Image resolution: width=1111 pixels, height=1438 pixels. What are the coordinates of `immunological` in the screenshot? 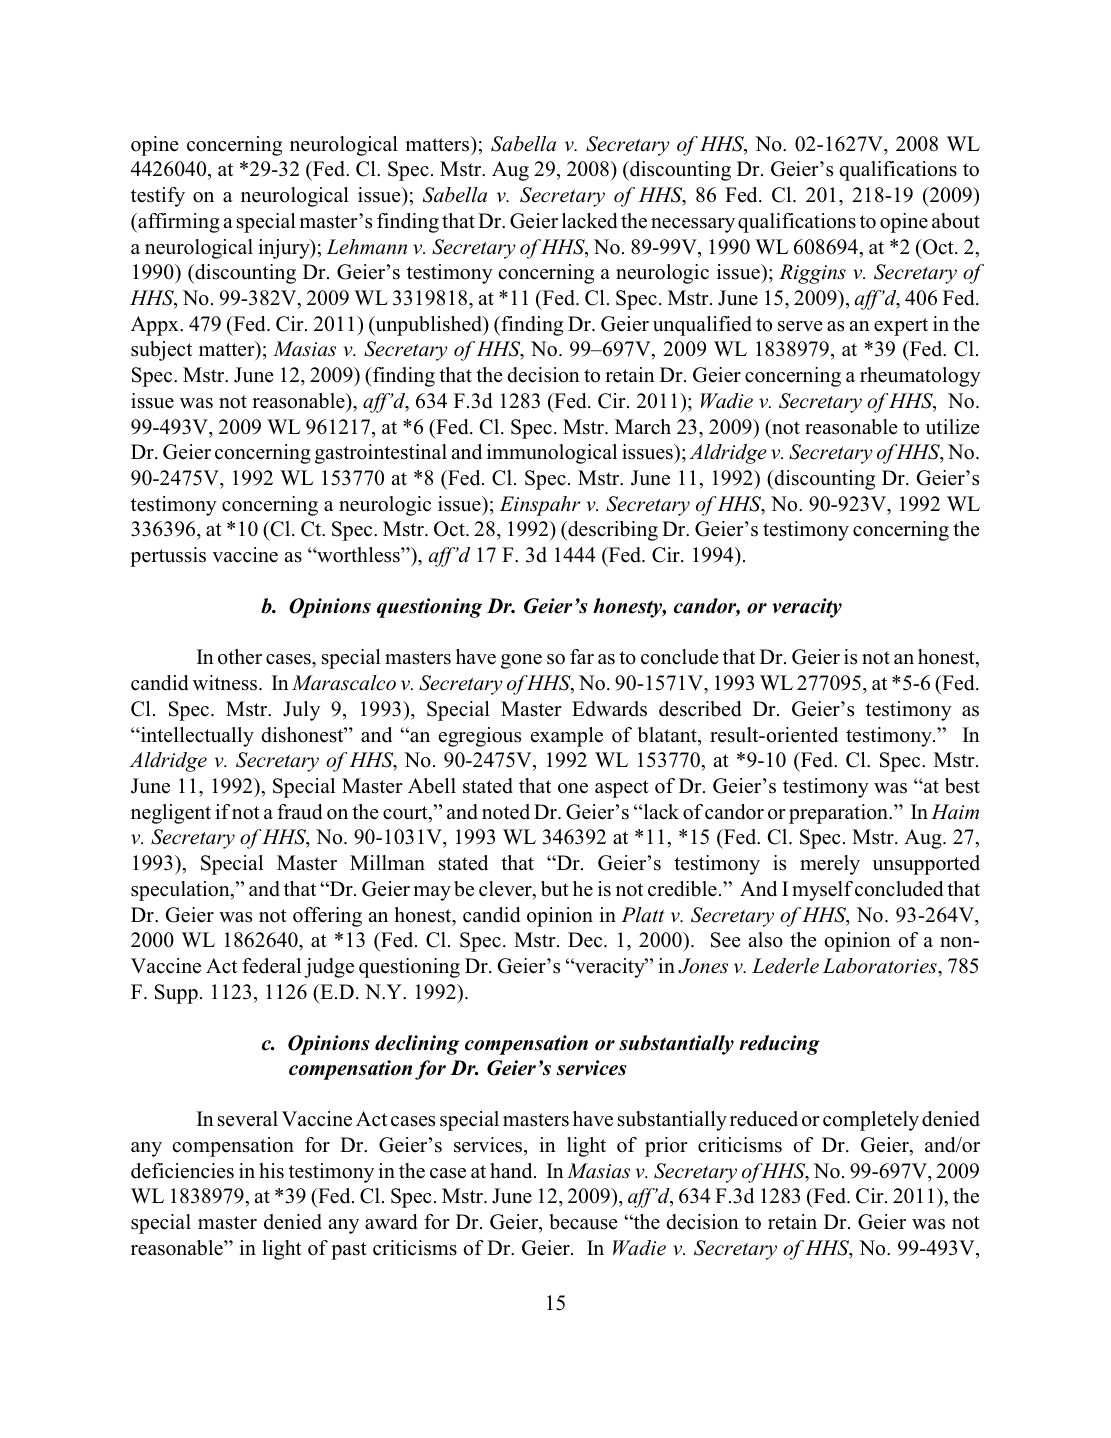 It's located at (552, 454).
